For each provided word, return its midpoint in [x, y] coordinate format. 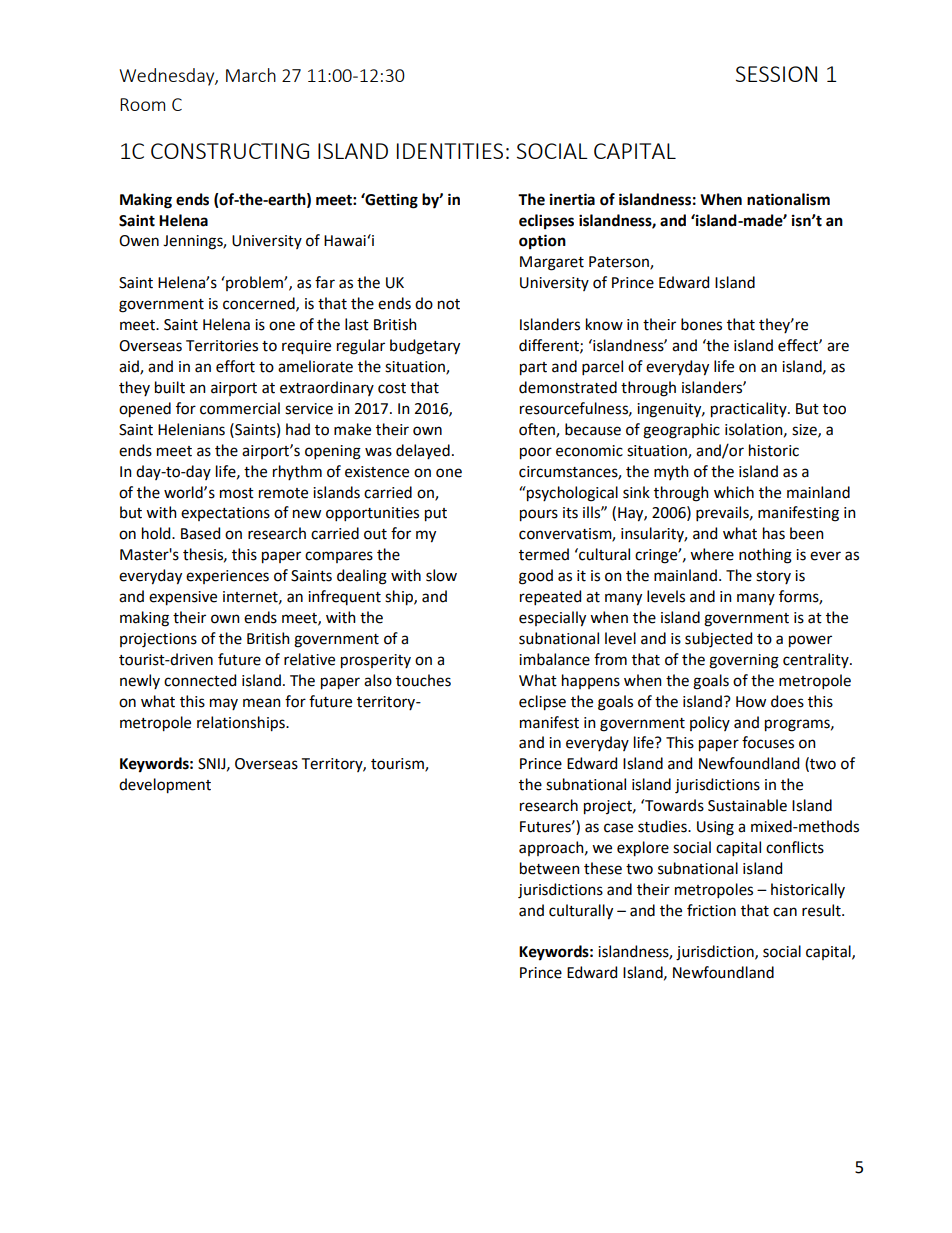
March [251, 75]
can [785, 912]
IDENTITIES [450, 151]
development [165, 786]
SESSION [776, 74]
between [550, 868]
